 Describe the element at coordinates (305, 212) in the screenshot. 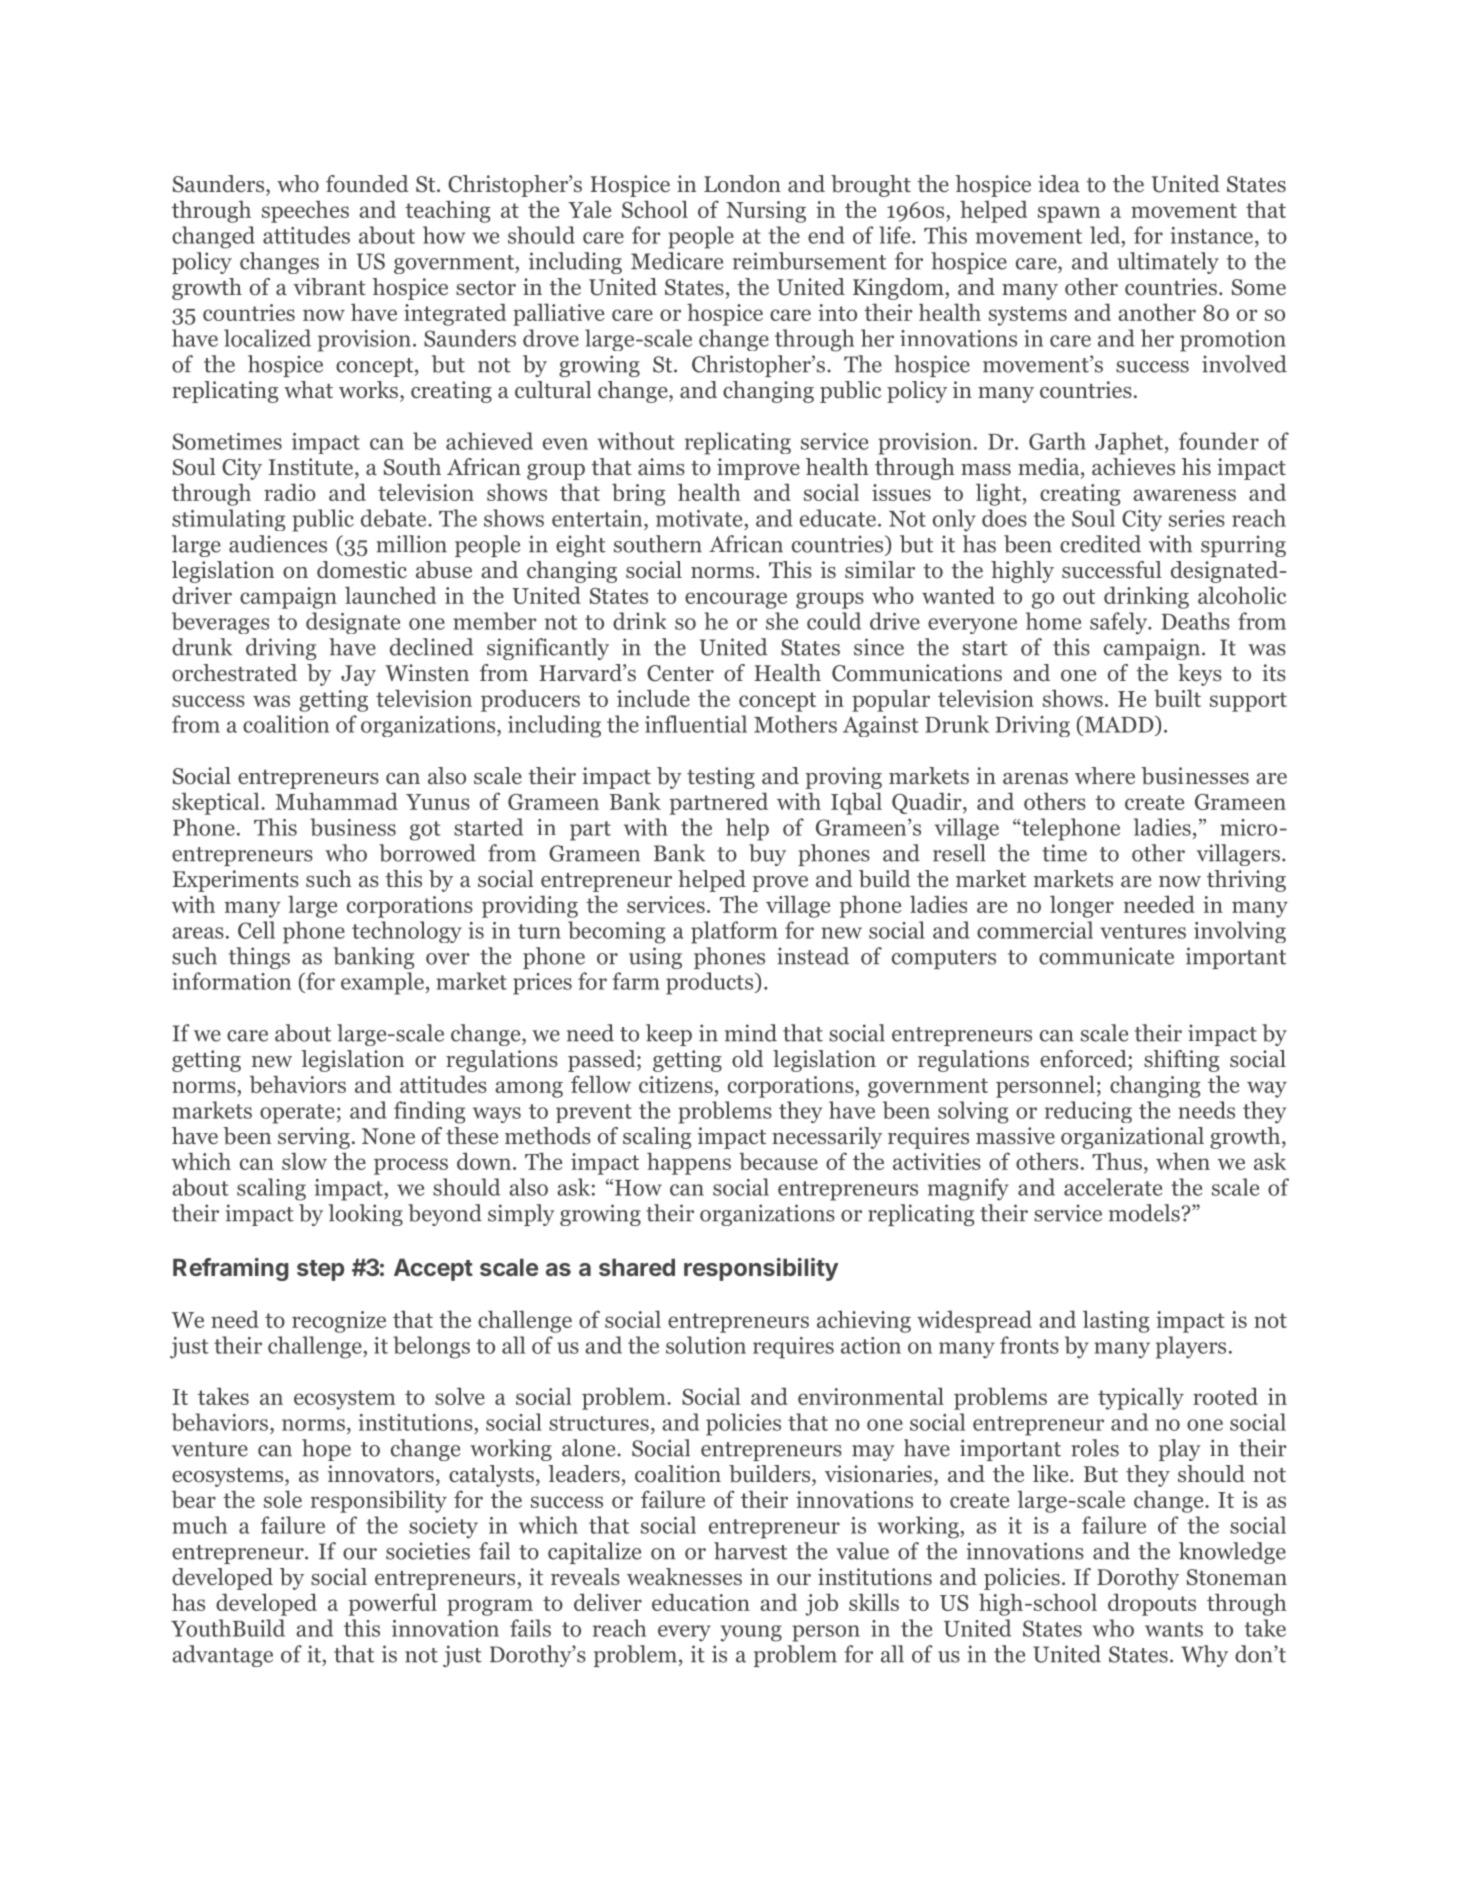

I see `speeches` at that location.
